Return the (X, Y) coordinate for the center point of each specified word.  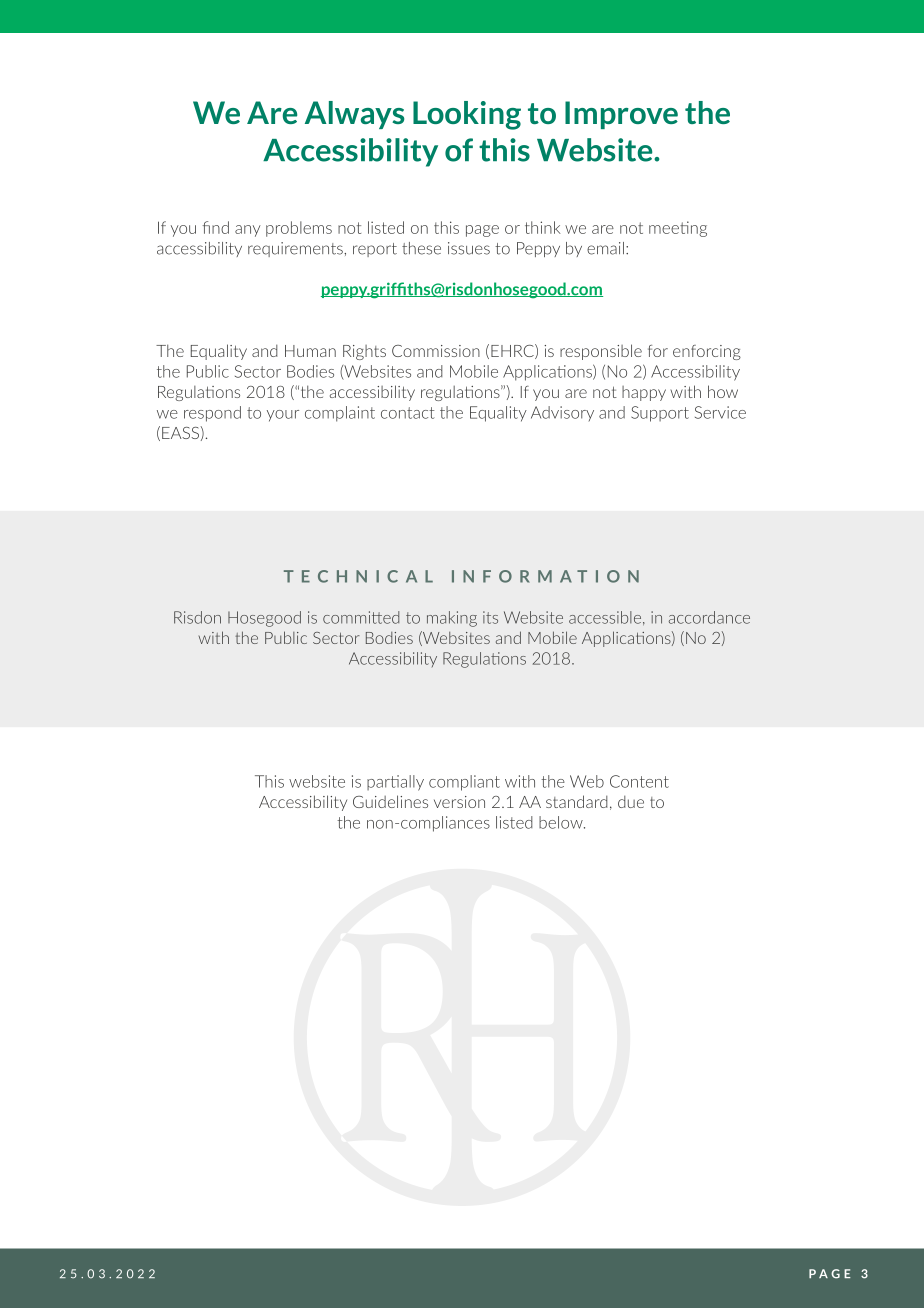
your (283, 416)
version (459, 802)
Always (354, 115)
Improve (621, 115)
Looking (467, 115)
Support (660, 414)
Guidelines (390, 801)
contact (408, 413)
